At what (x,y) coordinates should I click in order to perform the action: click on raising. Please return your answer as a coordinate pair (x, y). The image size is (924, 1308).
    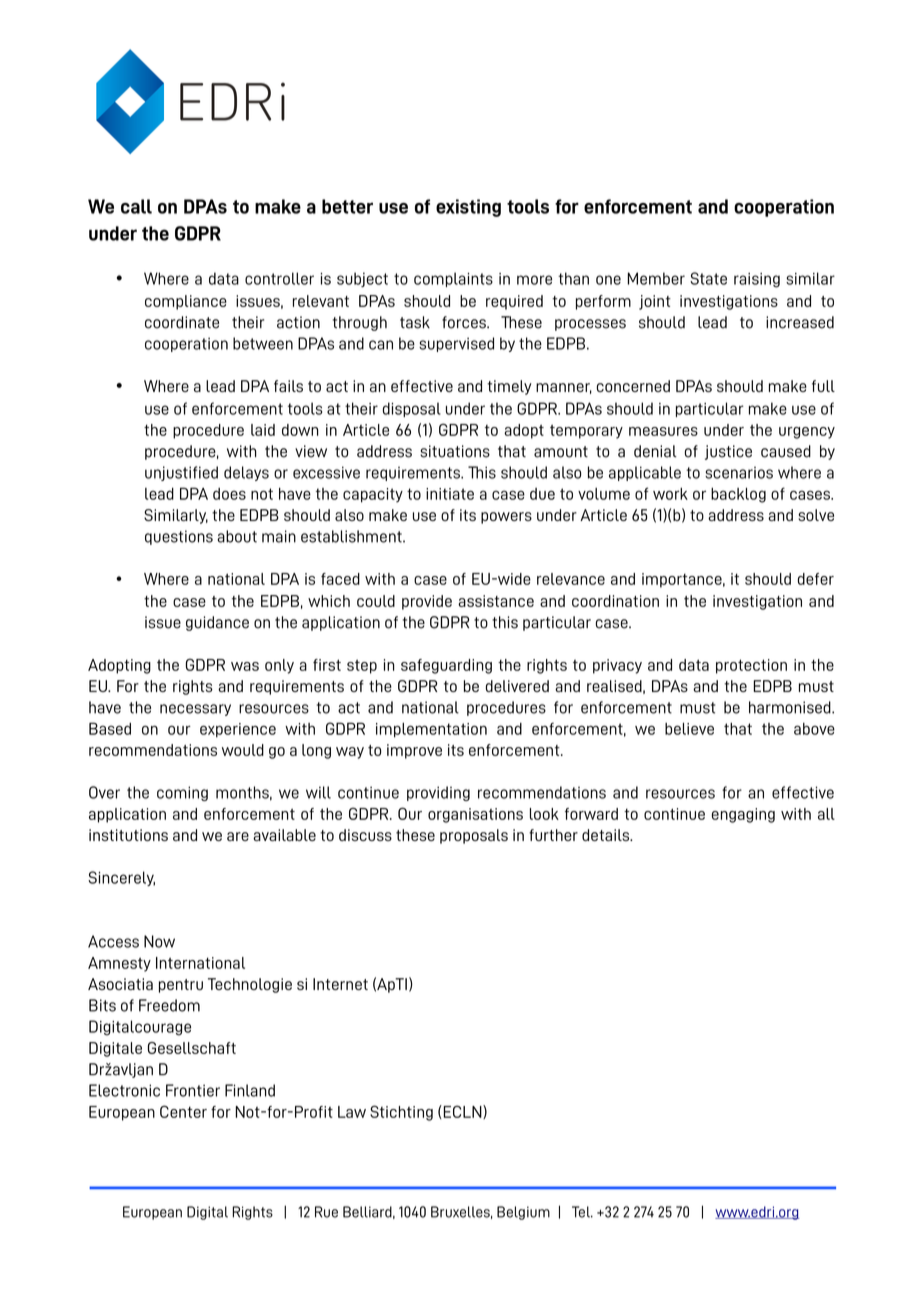
    Looking at the image, I should click on (757, 280).
